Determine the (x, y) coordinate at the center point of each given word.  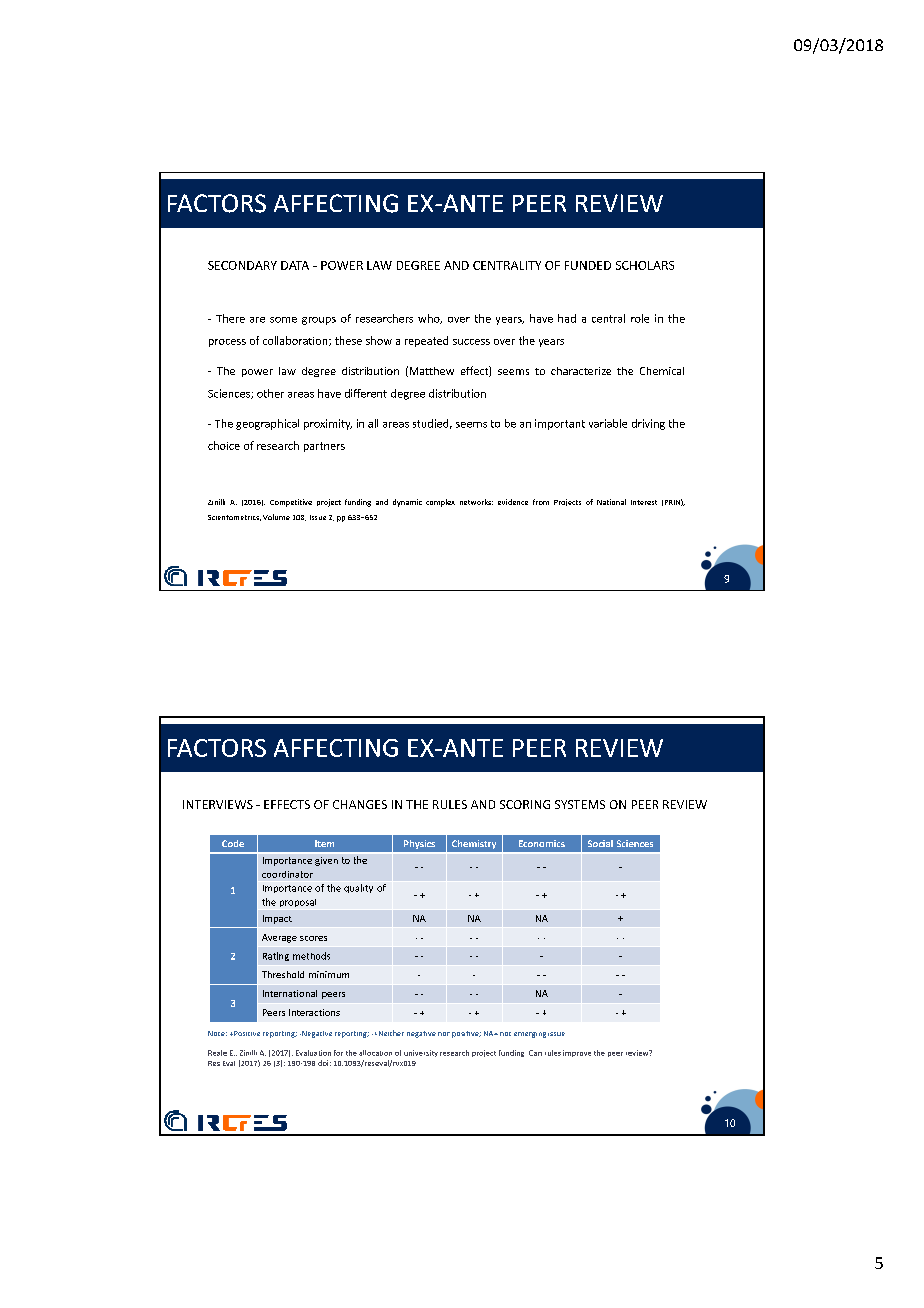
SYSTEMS (580, 804)
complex (440, 503)
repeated (426, 341)
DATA (295, 265)
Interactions (314, 1012)
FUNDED (588, 265)
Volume (276, 517)
